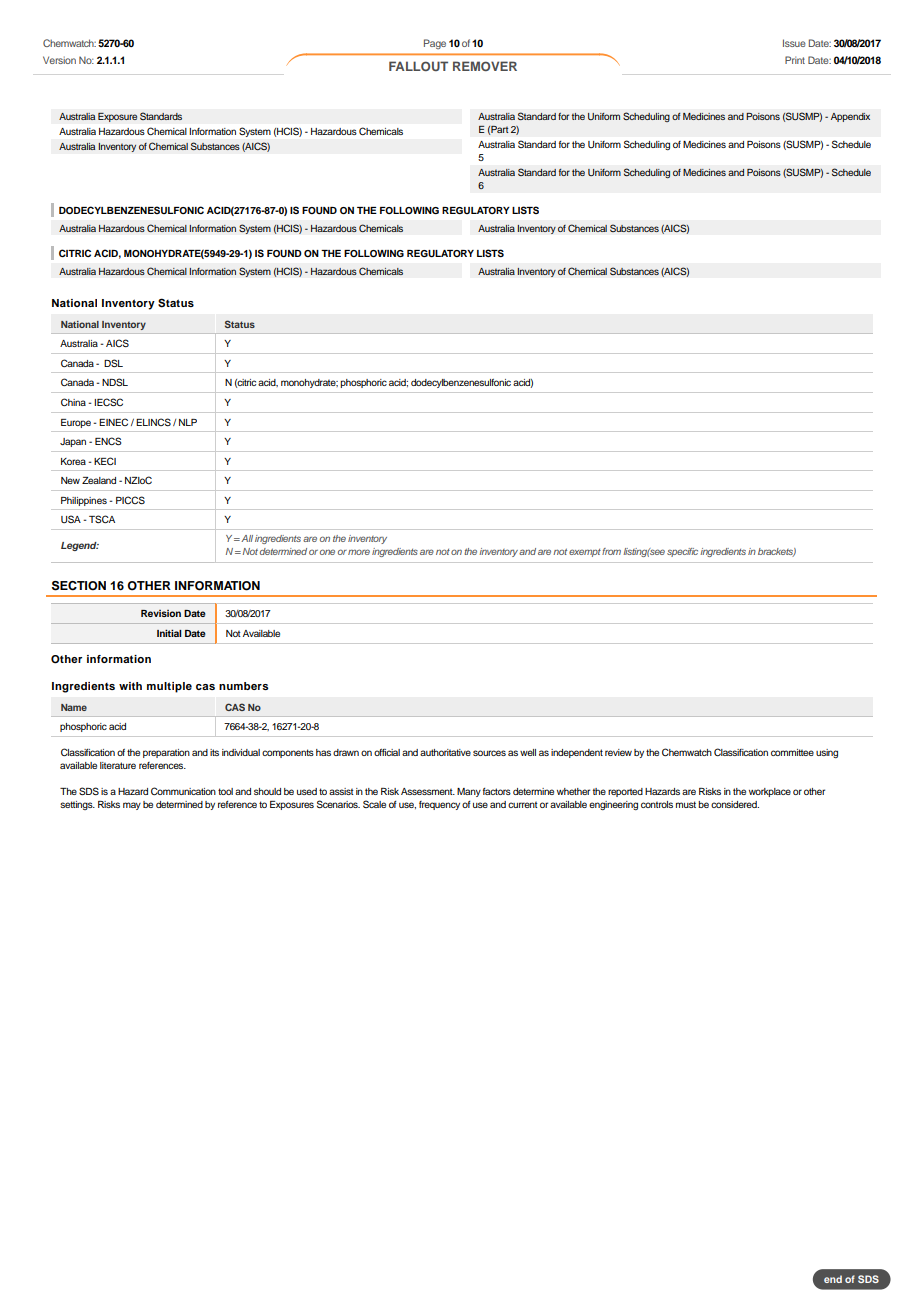 The image size is (924, 1308). Describe the element at coordinates (585, 553) in the screenshot. I see `exempt` at that location.
